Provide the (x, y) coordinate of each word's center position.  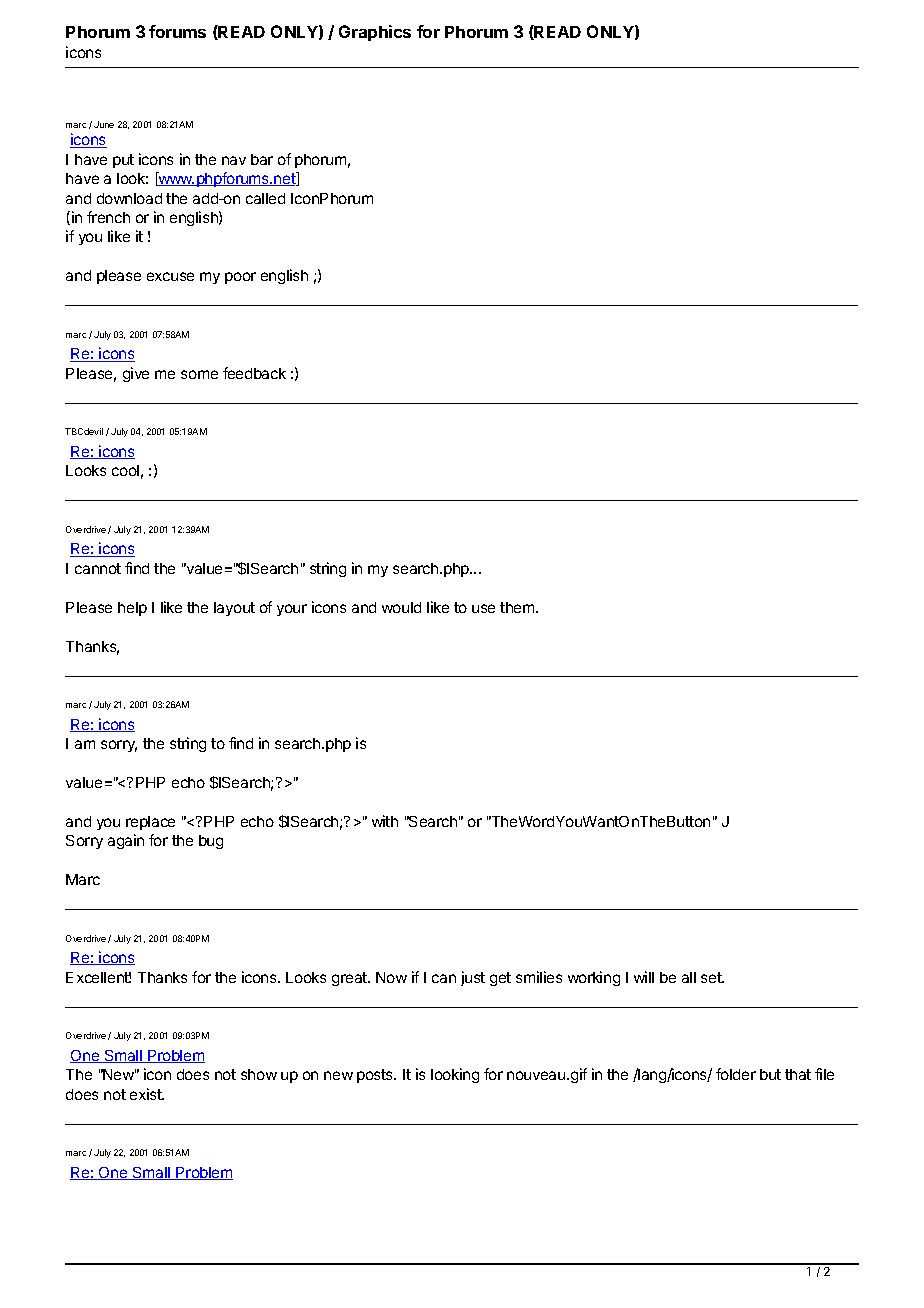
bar (262, 159)
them (518, 607)
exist (147, 1094)
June (104, 124)
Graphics (375, 33)
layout (234, 609)
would (401, 607)
